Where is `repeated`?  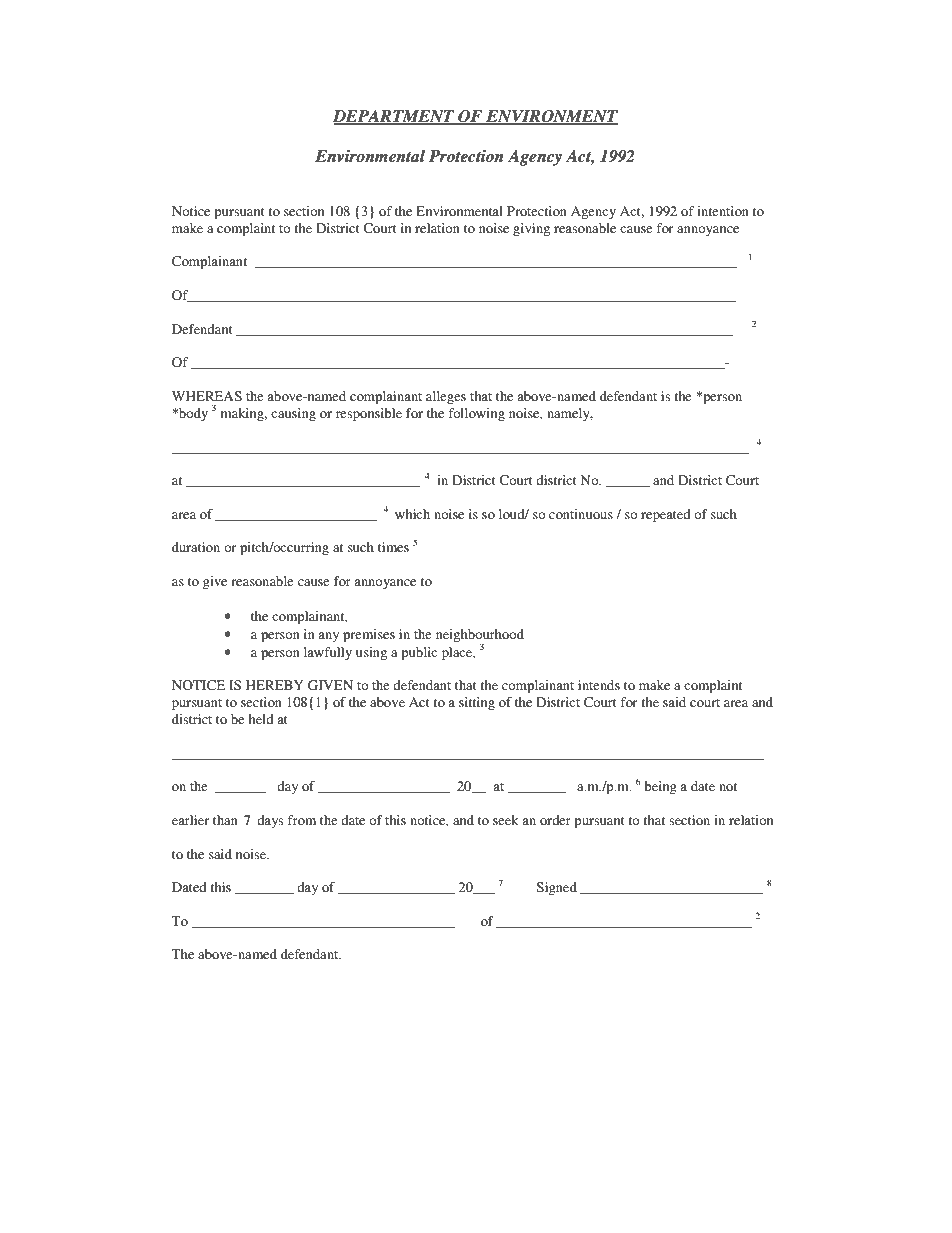
repeated is located at coordinates (666, 515).
